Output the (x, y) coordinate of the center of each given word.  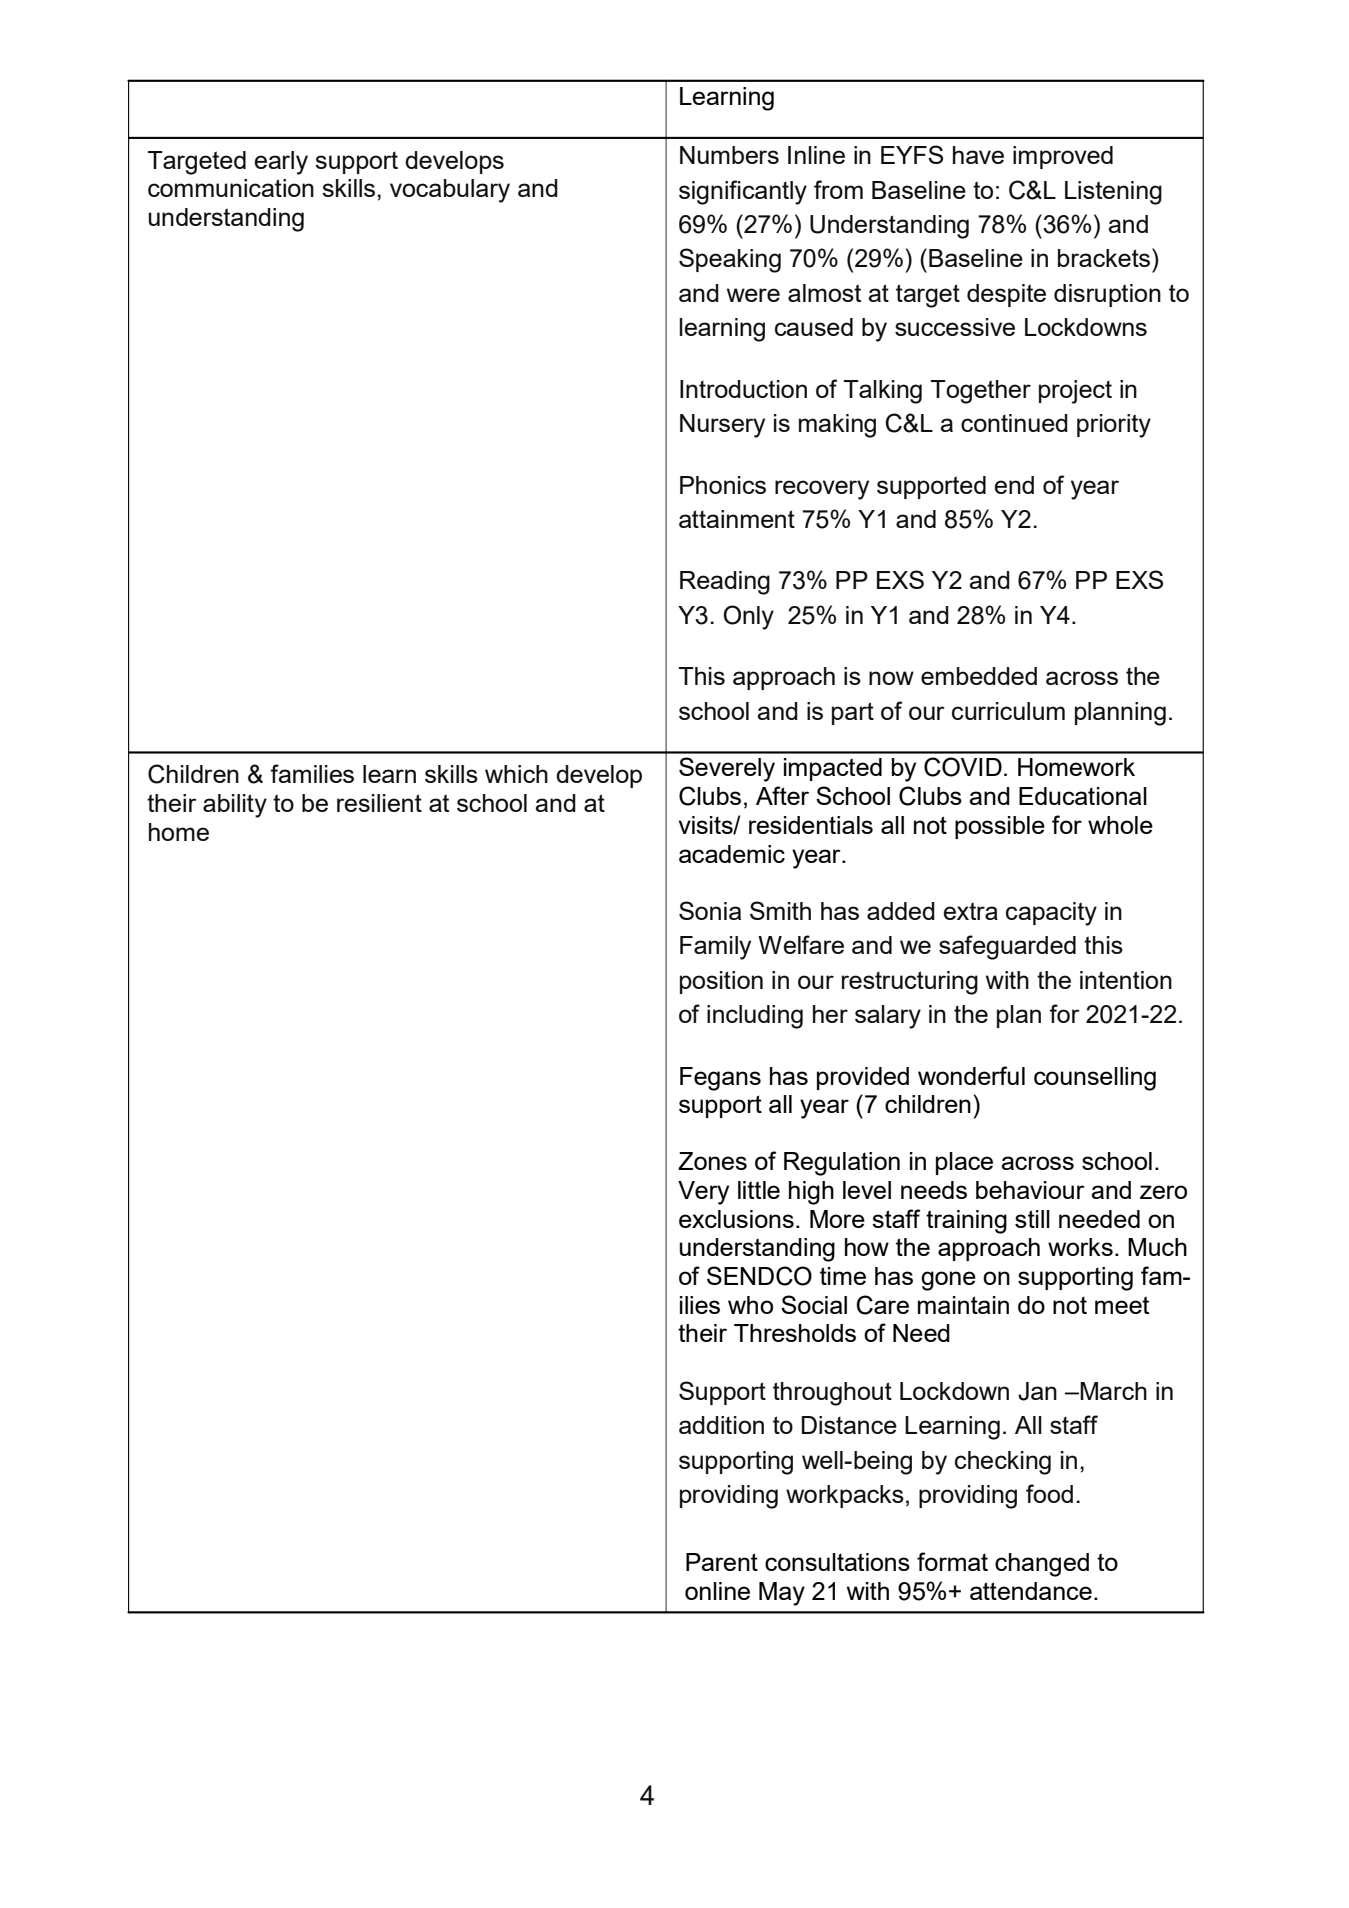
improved (1063, 157)
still (1032, 1219)
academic (732, 854)
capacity (1051, 914)
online (717, 1591)
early (281, 163)
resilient (379, 803)
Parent (722, 1562)
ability (235, 806)
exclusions (736, 1219)
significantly (743, 192)
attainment (737, 519)
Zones (712, 1161)
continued (1014, 423)
